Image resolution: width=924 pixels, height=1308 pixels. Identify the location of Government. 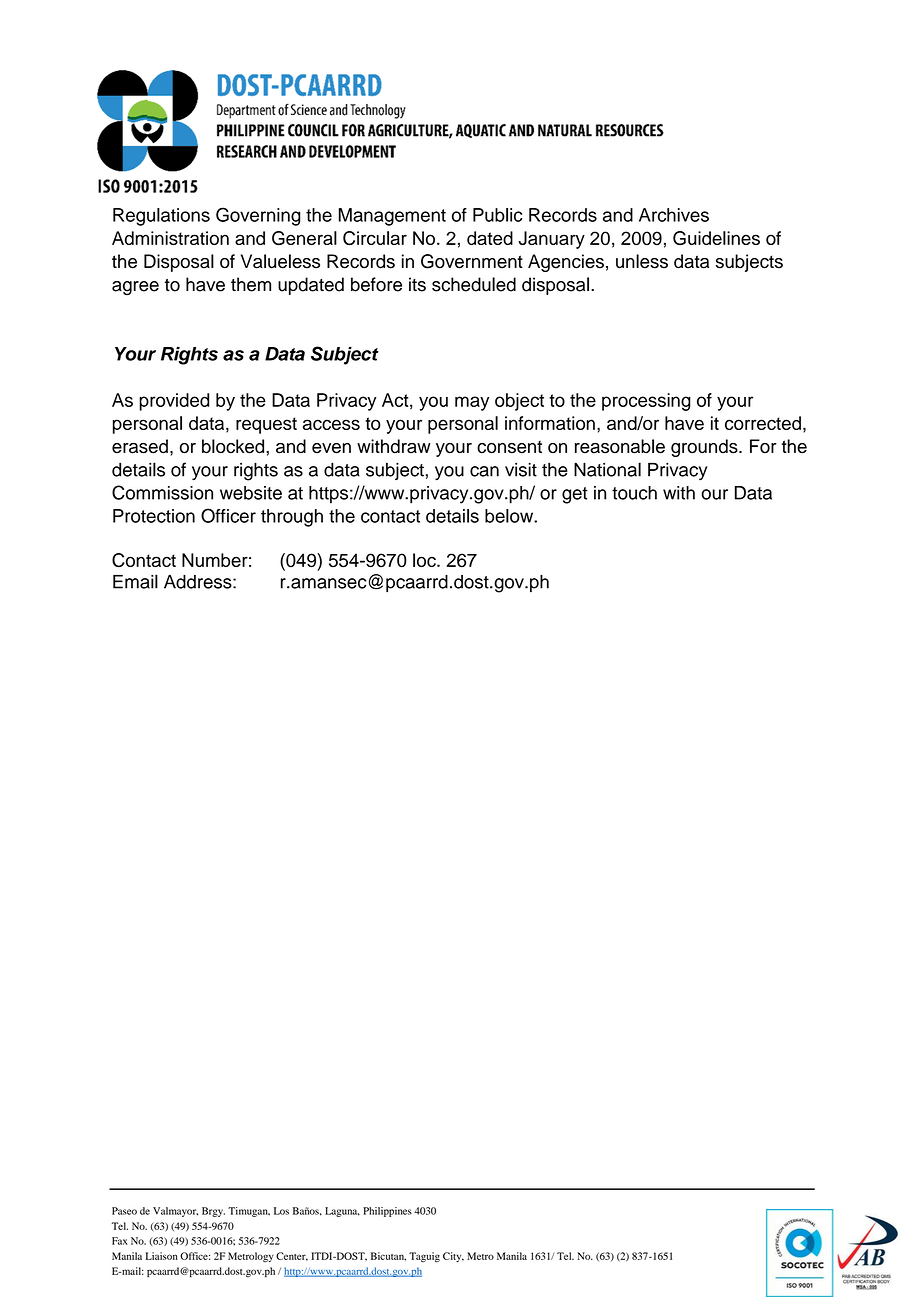
(472, 261).
